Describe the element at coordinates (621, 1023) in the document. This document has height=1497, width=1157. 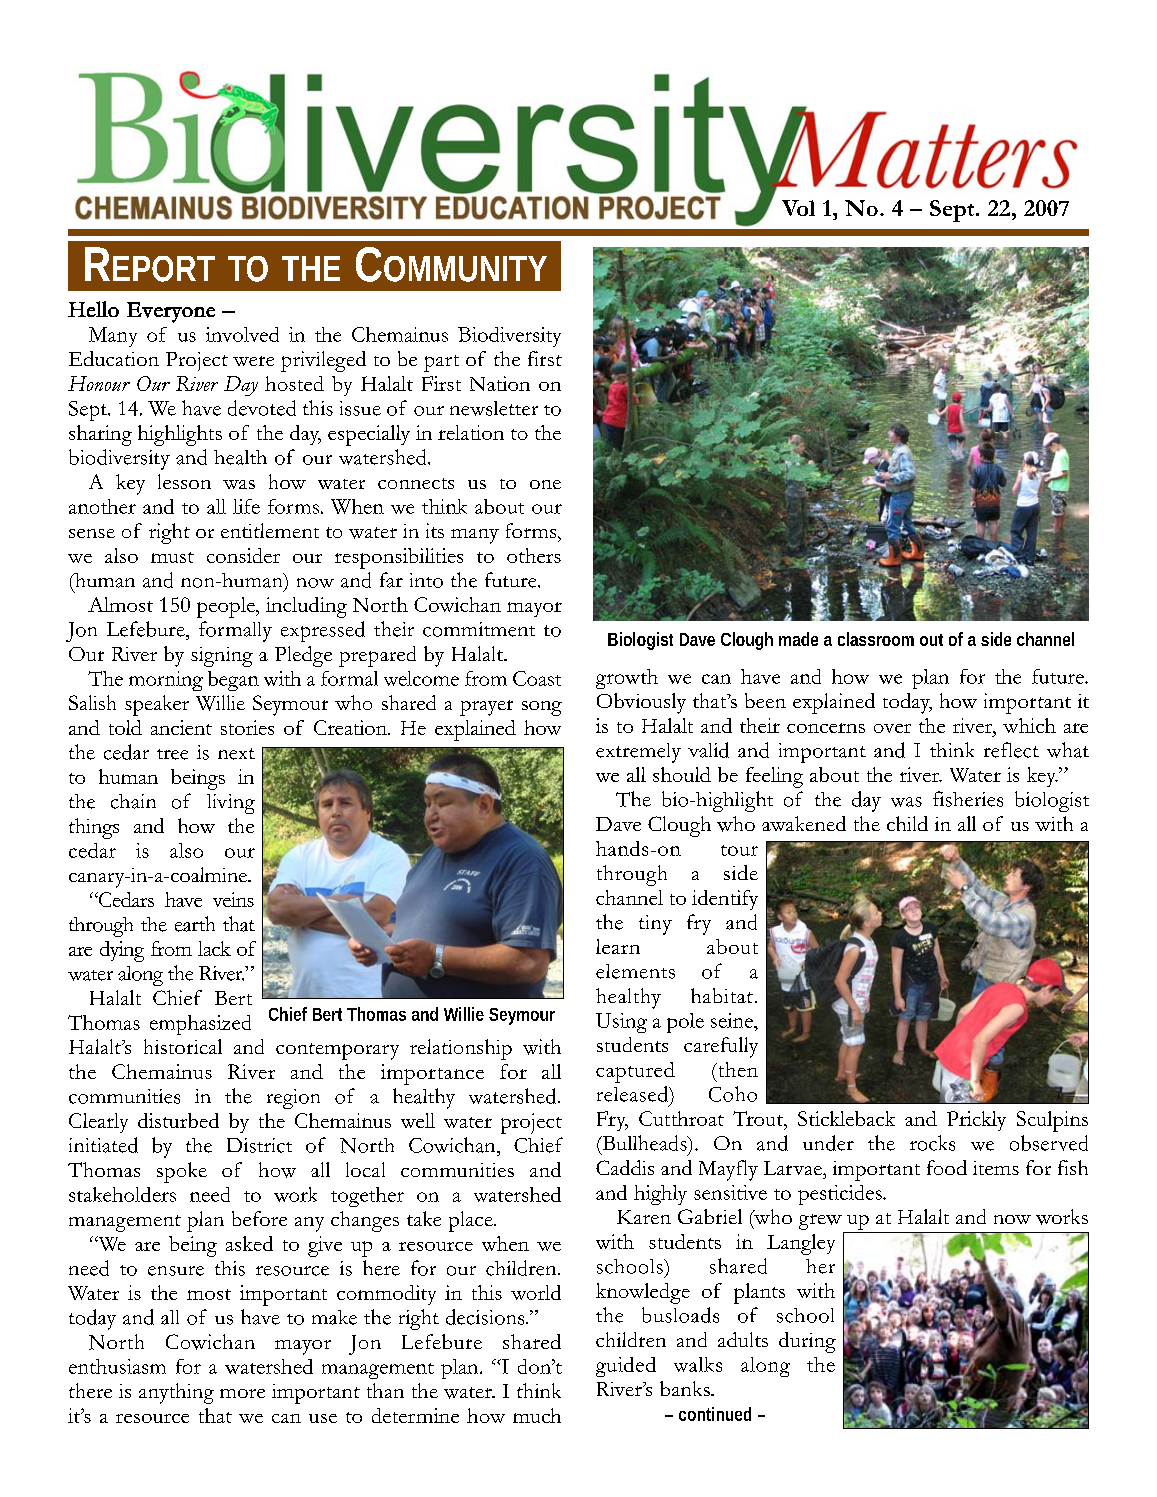
I see `Using` at that location.
